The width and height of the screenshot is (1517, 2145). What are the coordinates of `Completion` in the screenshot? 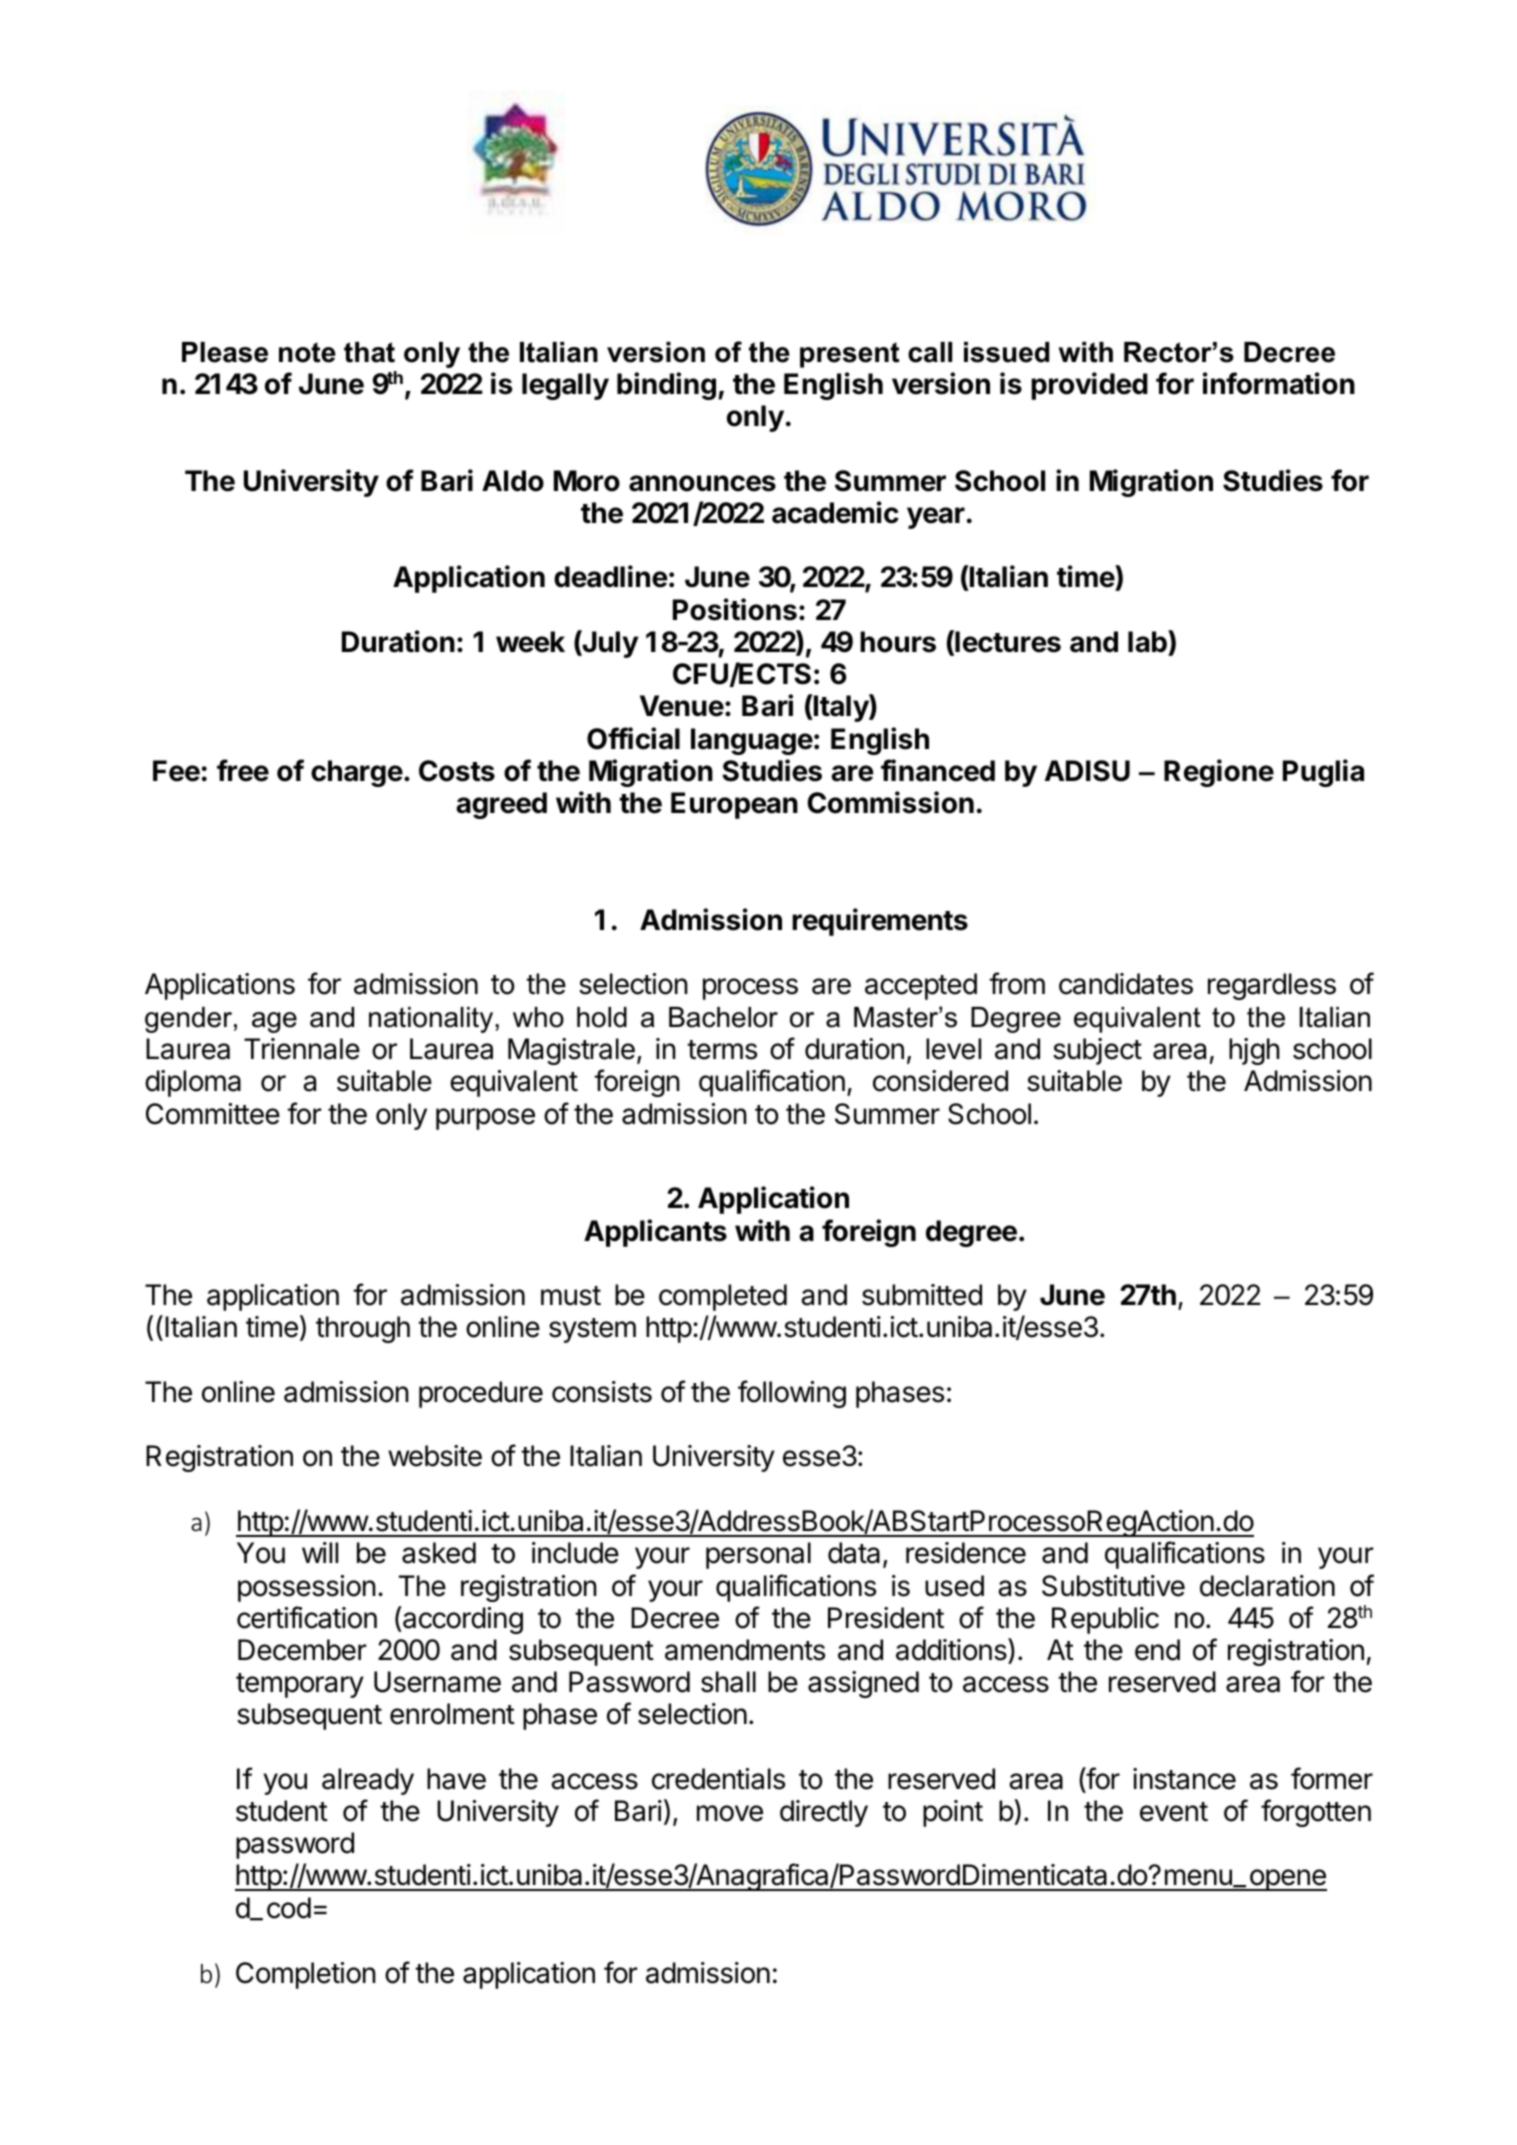 It's located at (306, 1975).
